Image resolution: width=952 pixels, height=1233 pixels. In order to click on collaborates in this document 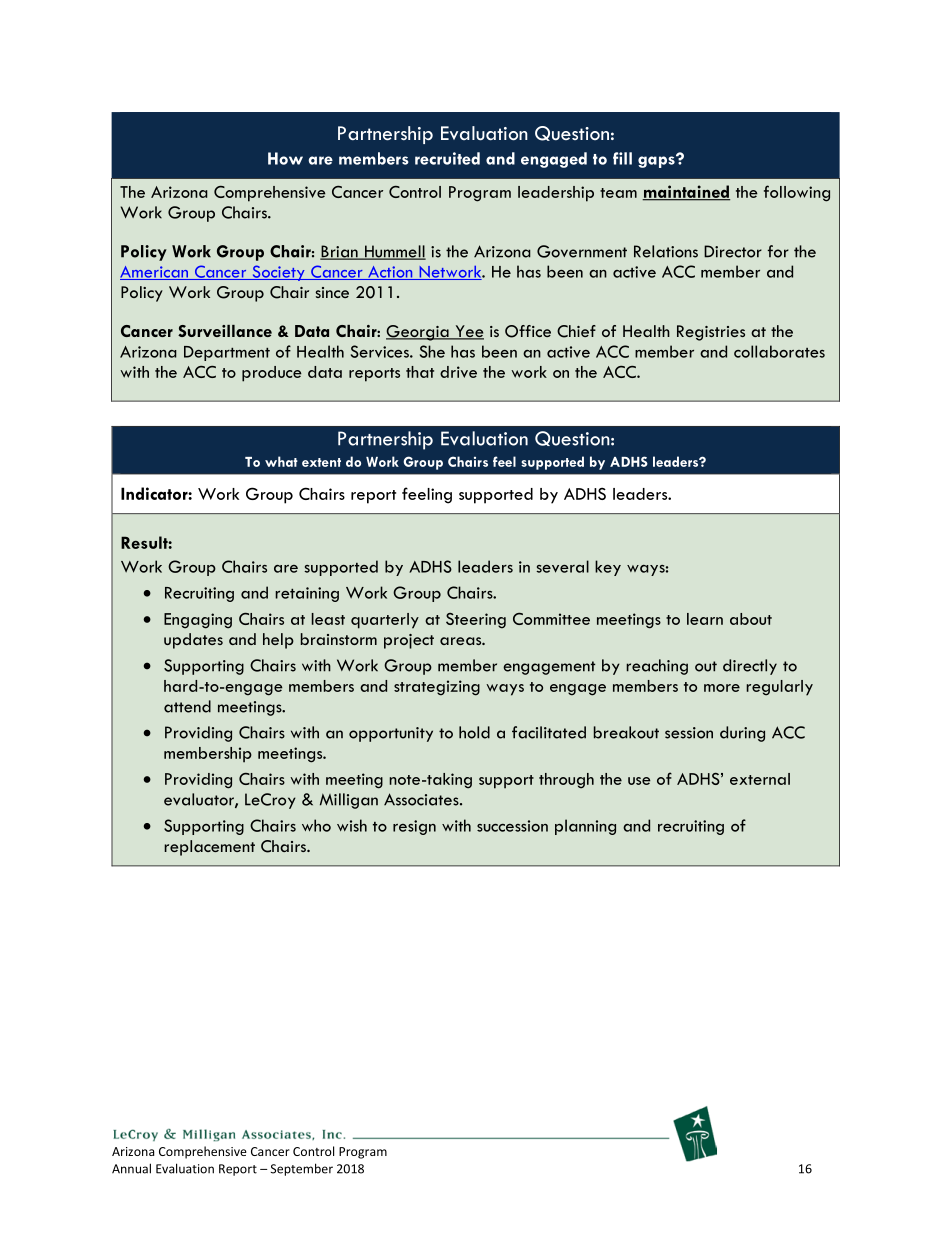, I will do `click(779, 351)`.
